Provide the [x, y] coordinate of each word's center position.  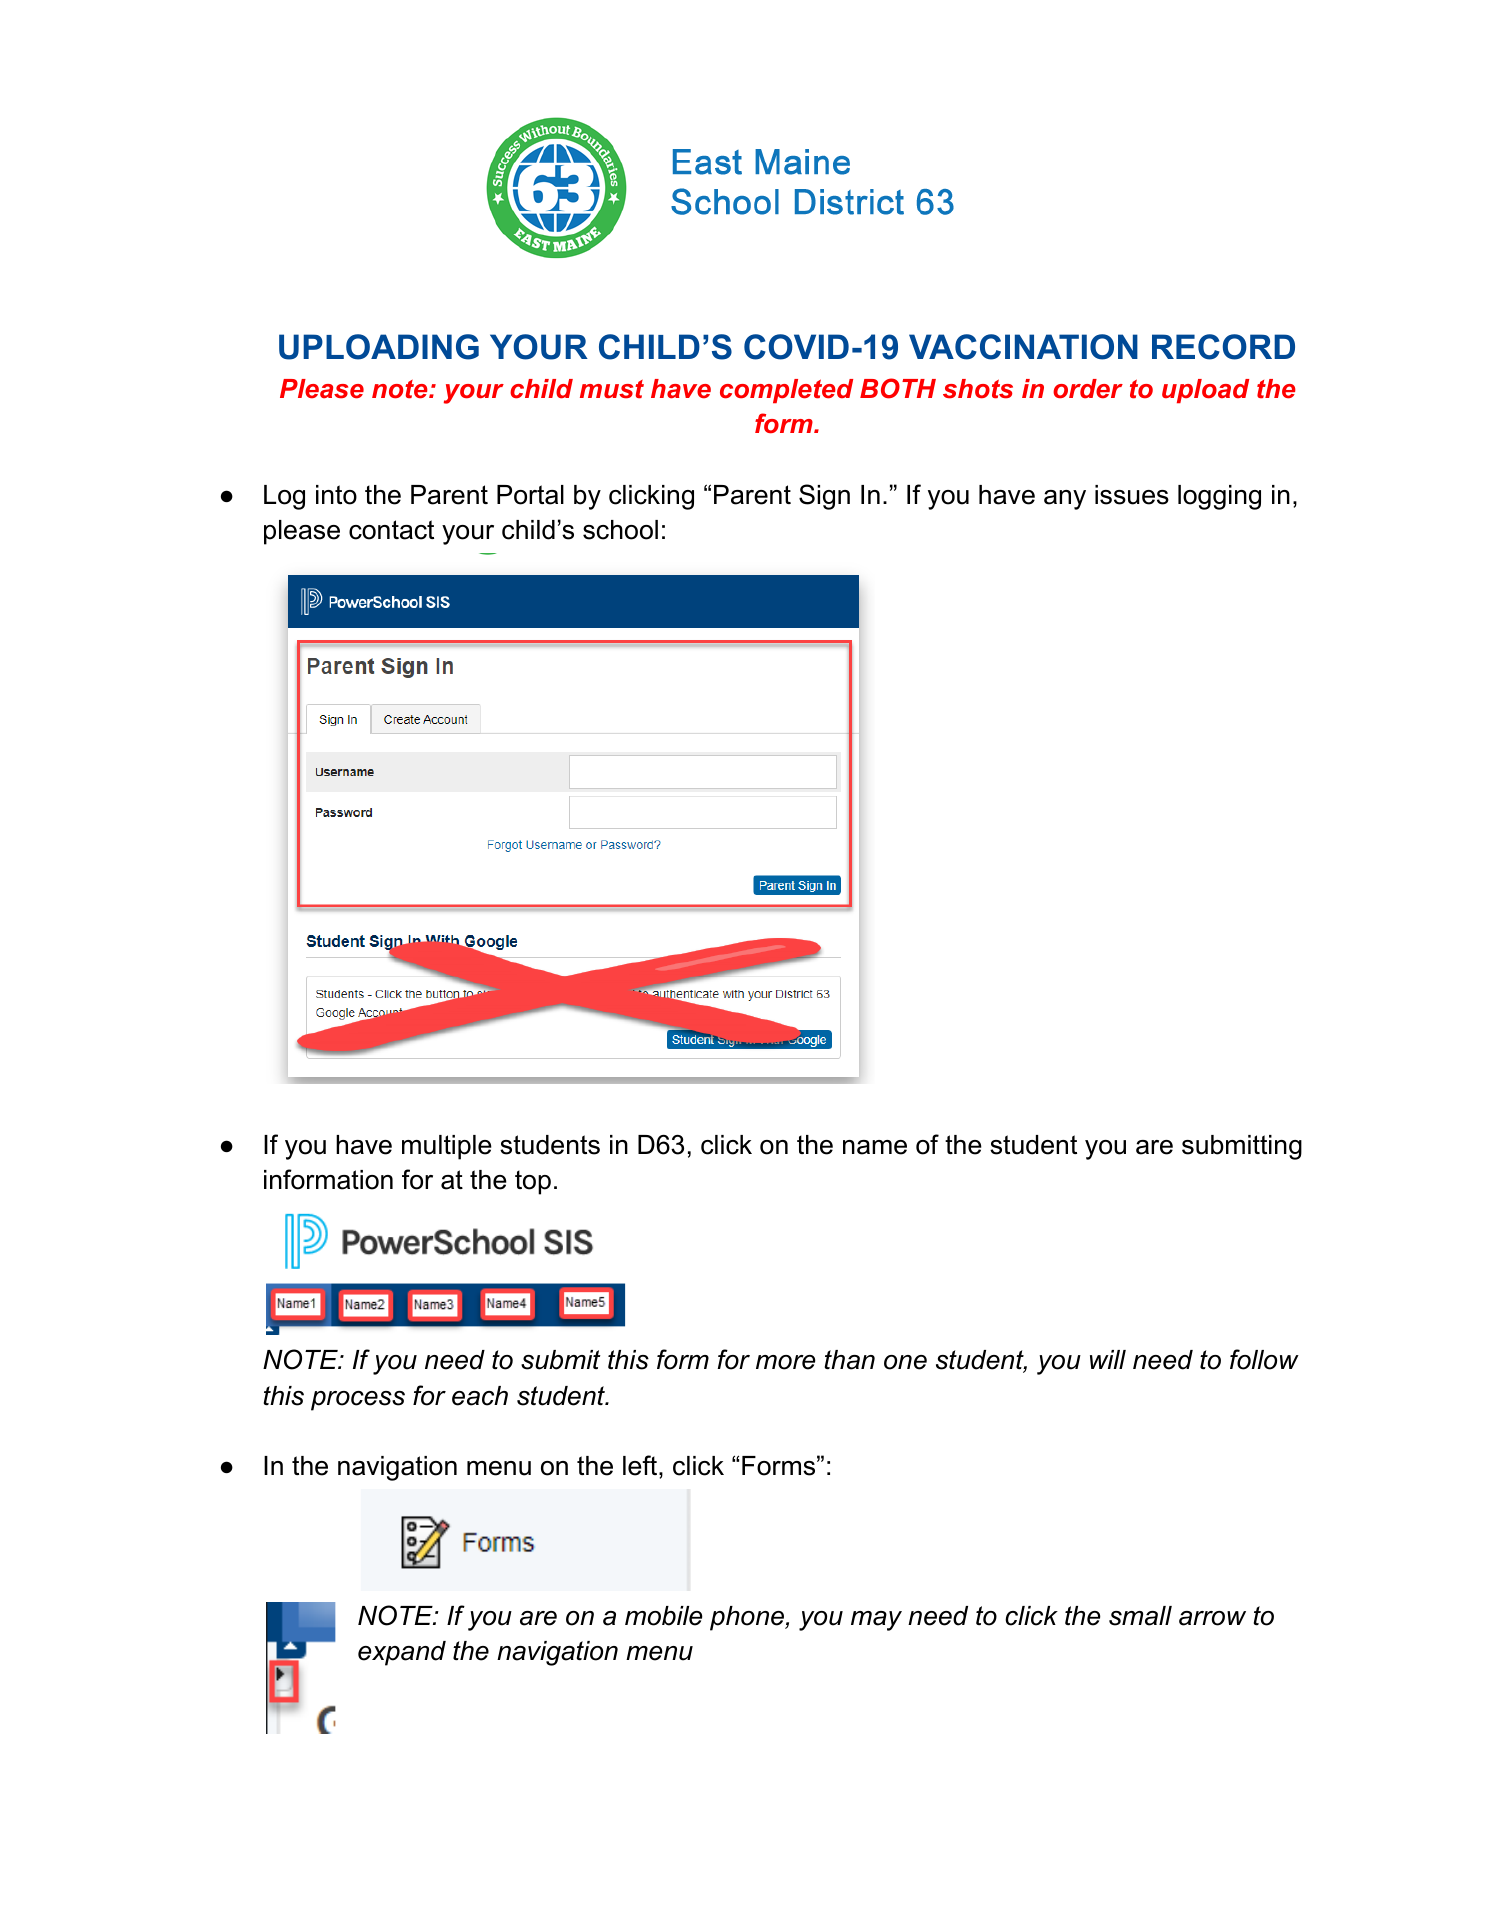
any [1065, 500]
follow [1264, 1359]
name [875, 1147]
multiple [447, 1147]
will [1108, 1359]
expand [402, 1653]
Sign [824, 497]
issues [1132, 495]
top [533, 1182]
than [850, 1360]
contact [391, 530]
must [612, 389]
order [1088, 389]
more [786, 1362]
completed [786, 391]
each [480, 1396]
